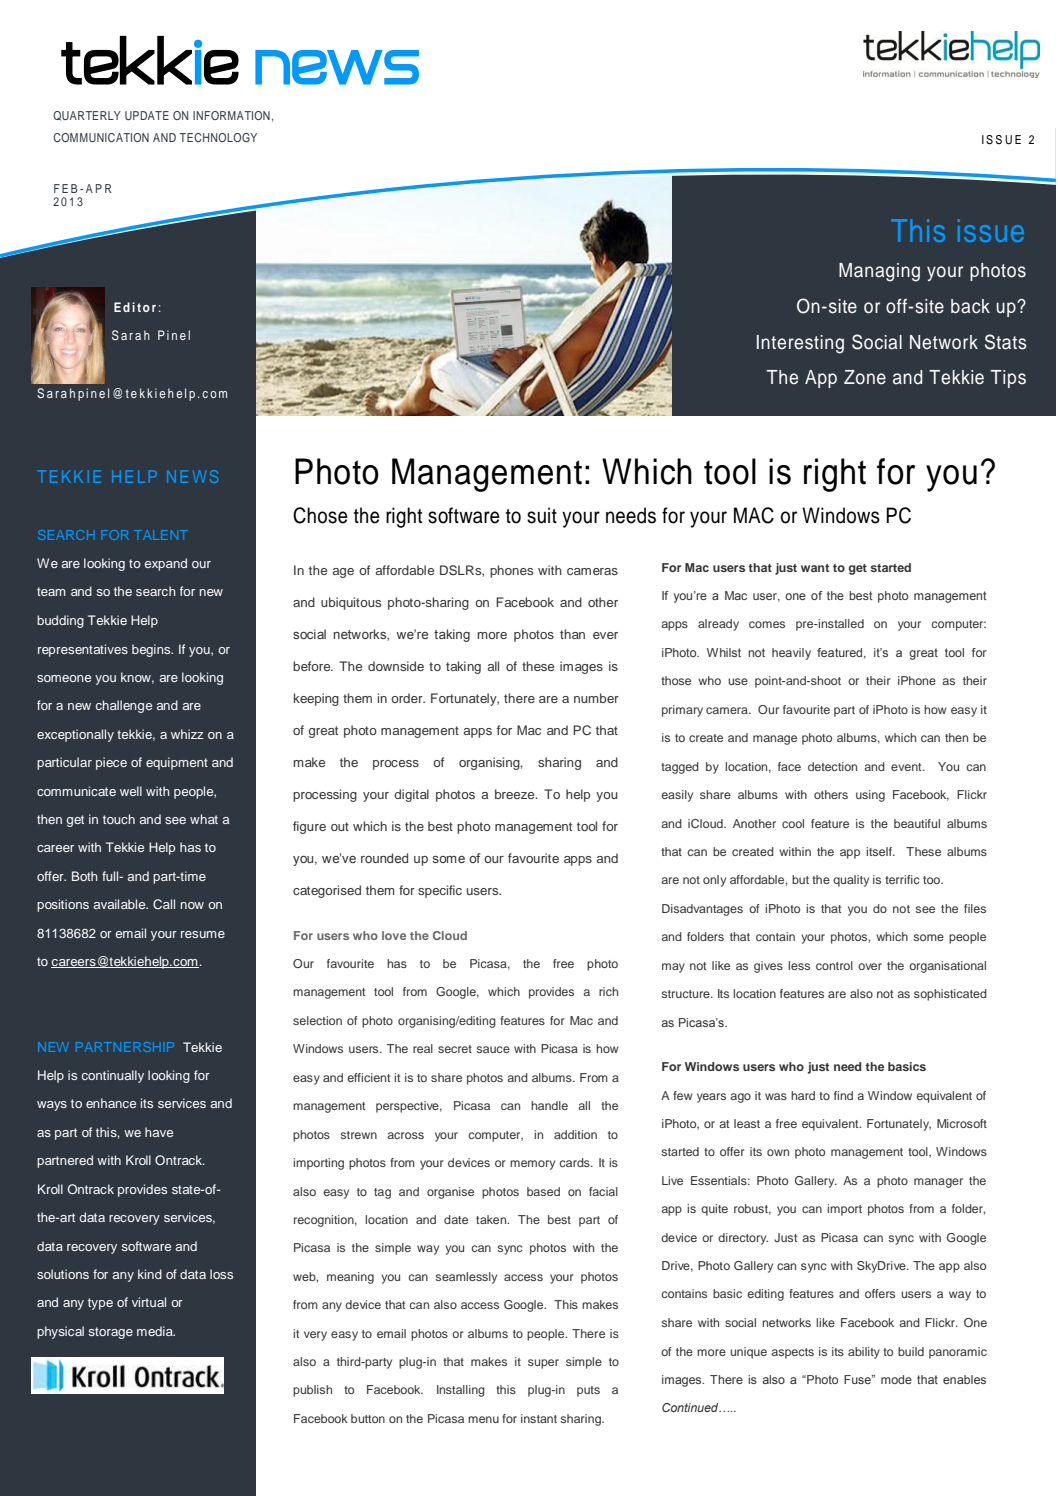 Image resolution: width=1058 pixels, height=1496 pixels. What do you see at coordinates (156, 1331) in the screenshot?
I see `media` at bounding box center [156, 1331].
